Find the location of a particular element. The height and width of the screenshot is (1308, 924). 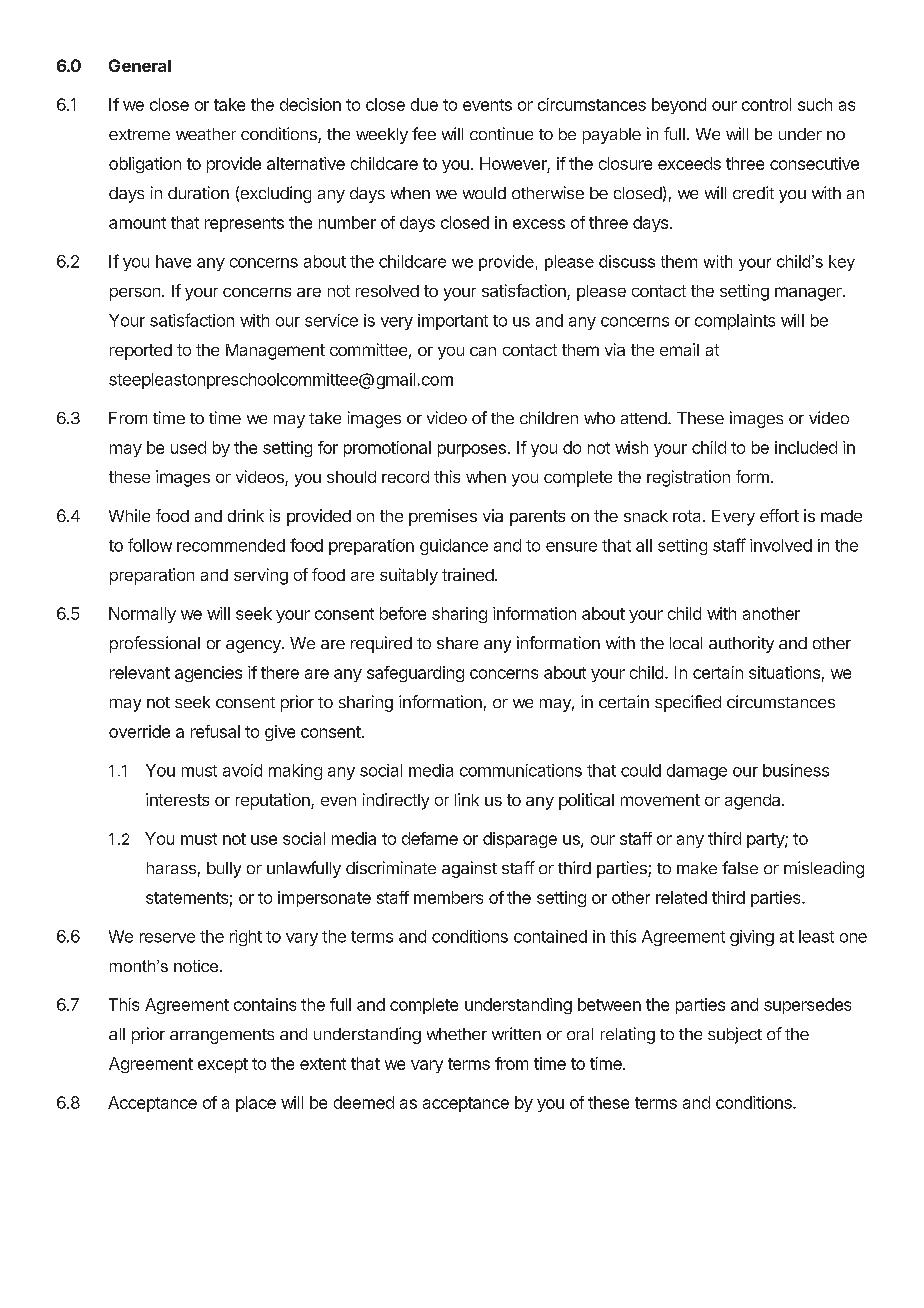

effort is located at coordinates (779, 515).
